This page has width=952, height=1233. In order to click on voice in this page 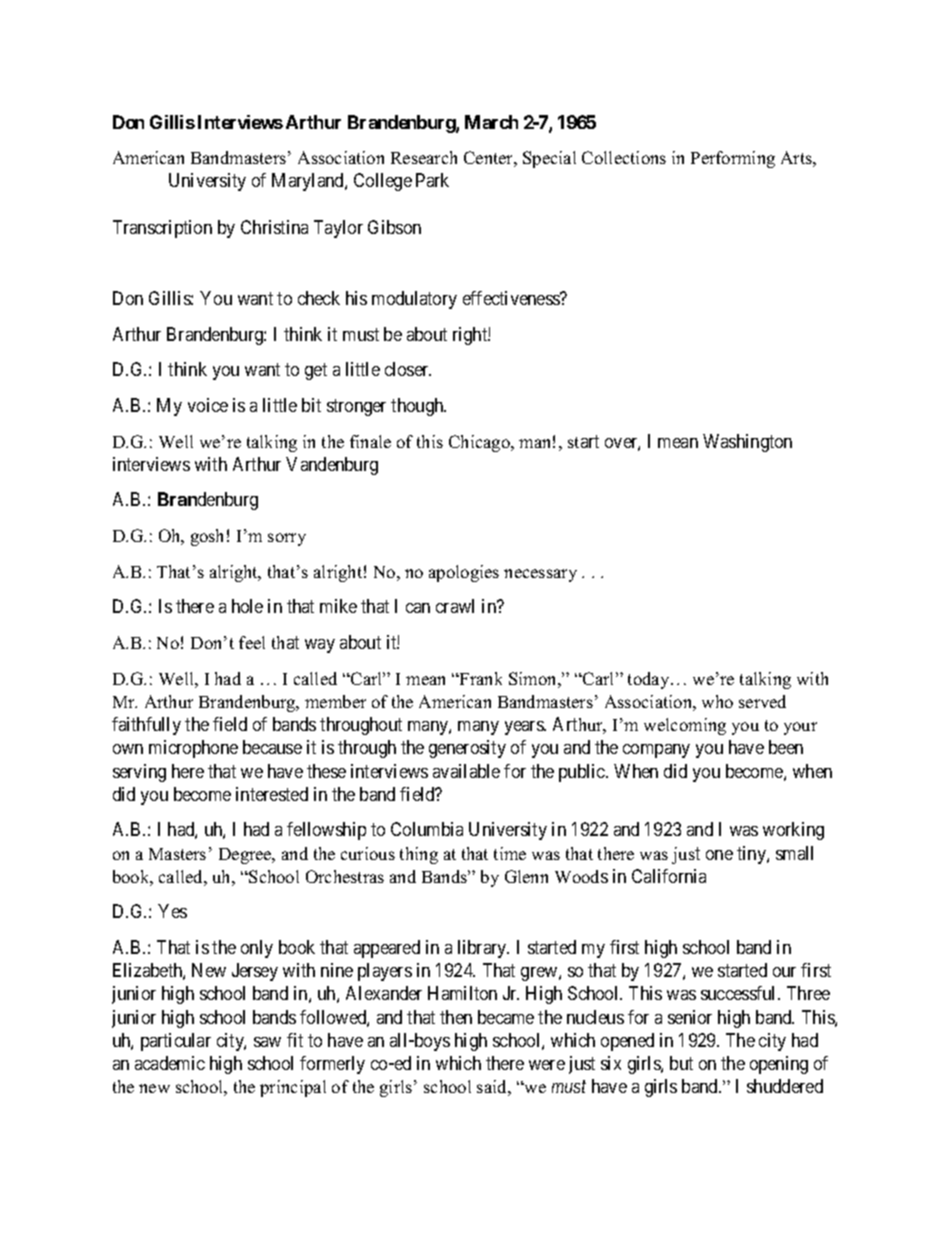, I will do `click(208, 405)`.
